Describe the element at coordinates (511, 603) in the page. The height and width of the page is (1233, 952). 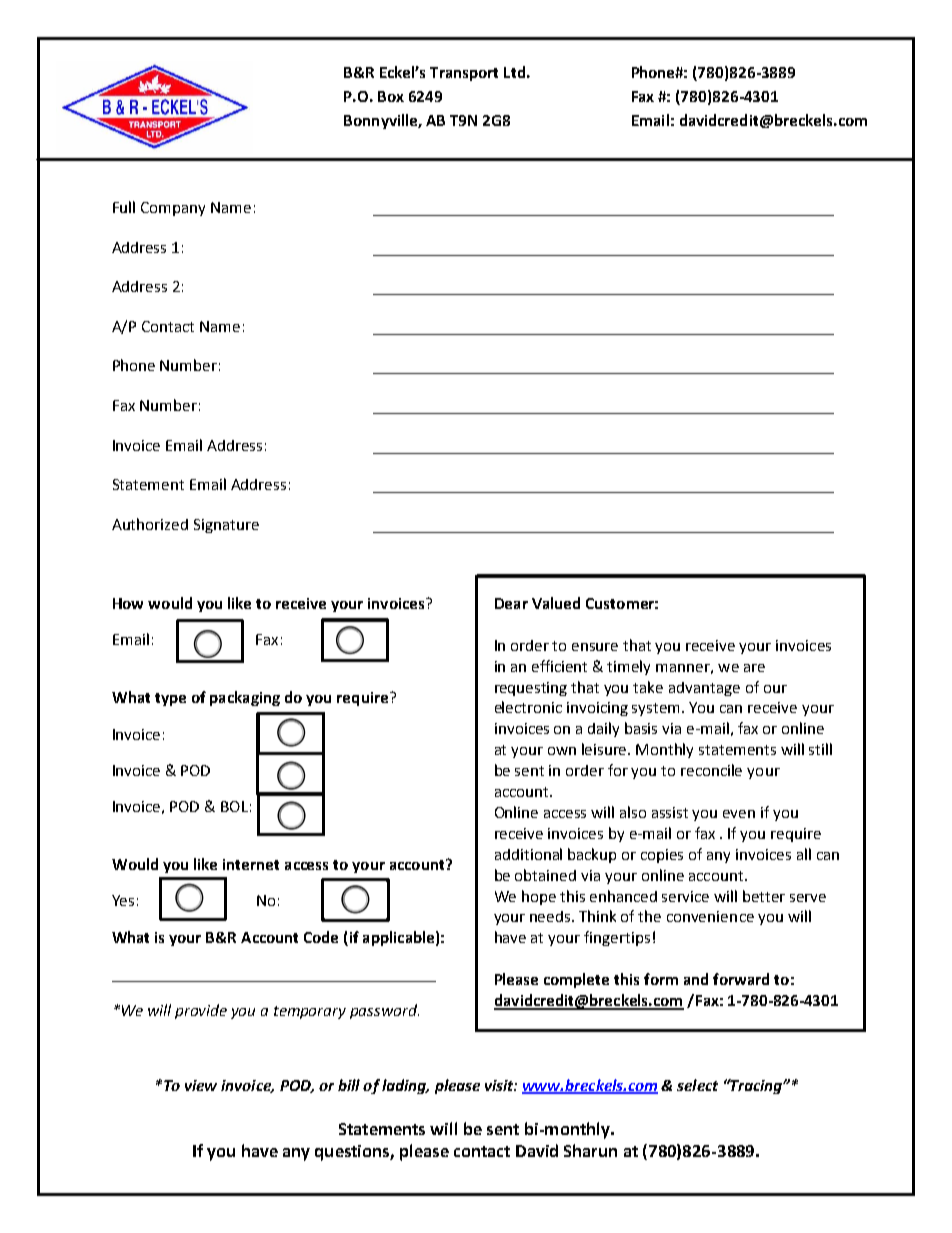
I see `Dear` at that location.
